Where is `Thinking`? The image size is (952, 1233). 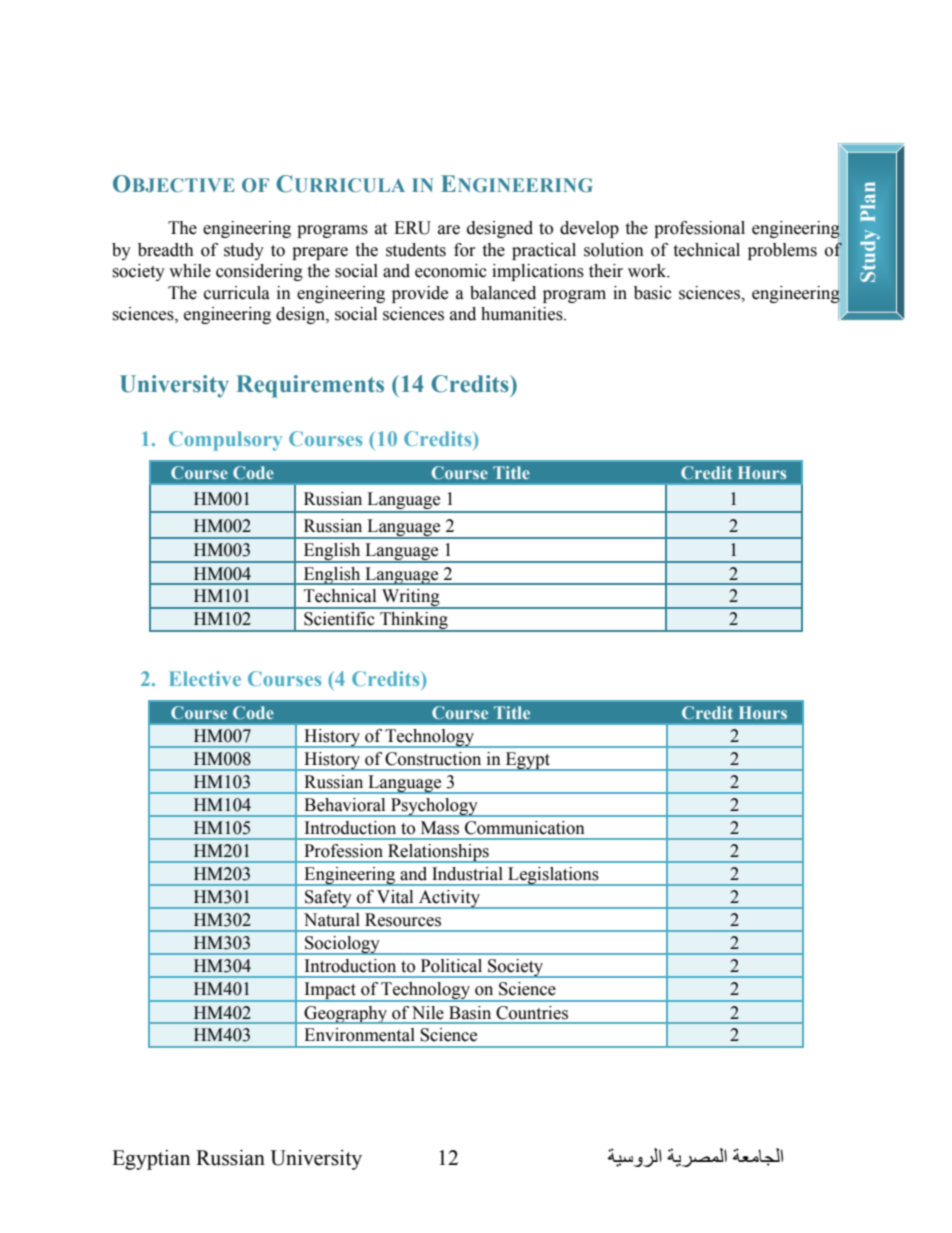 Thinking is located at coordinates (414, 622).
